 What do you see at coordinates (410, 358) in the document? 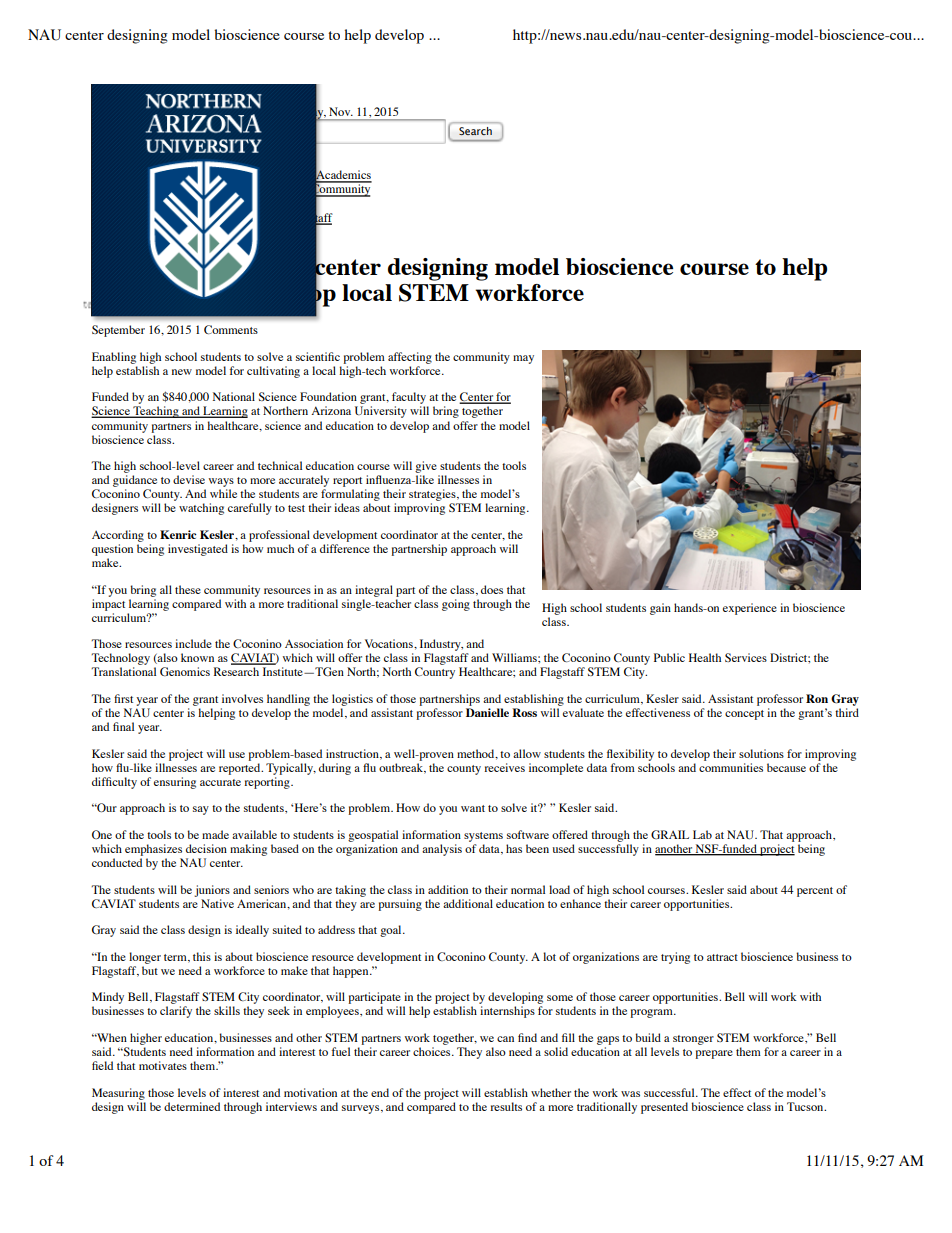
I see `affecting` at bounding box center [410, 358].
